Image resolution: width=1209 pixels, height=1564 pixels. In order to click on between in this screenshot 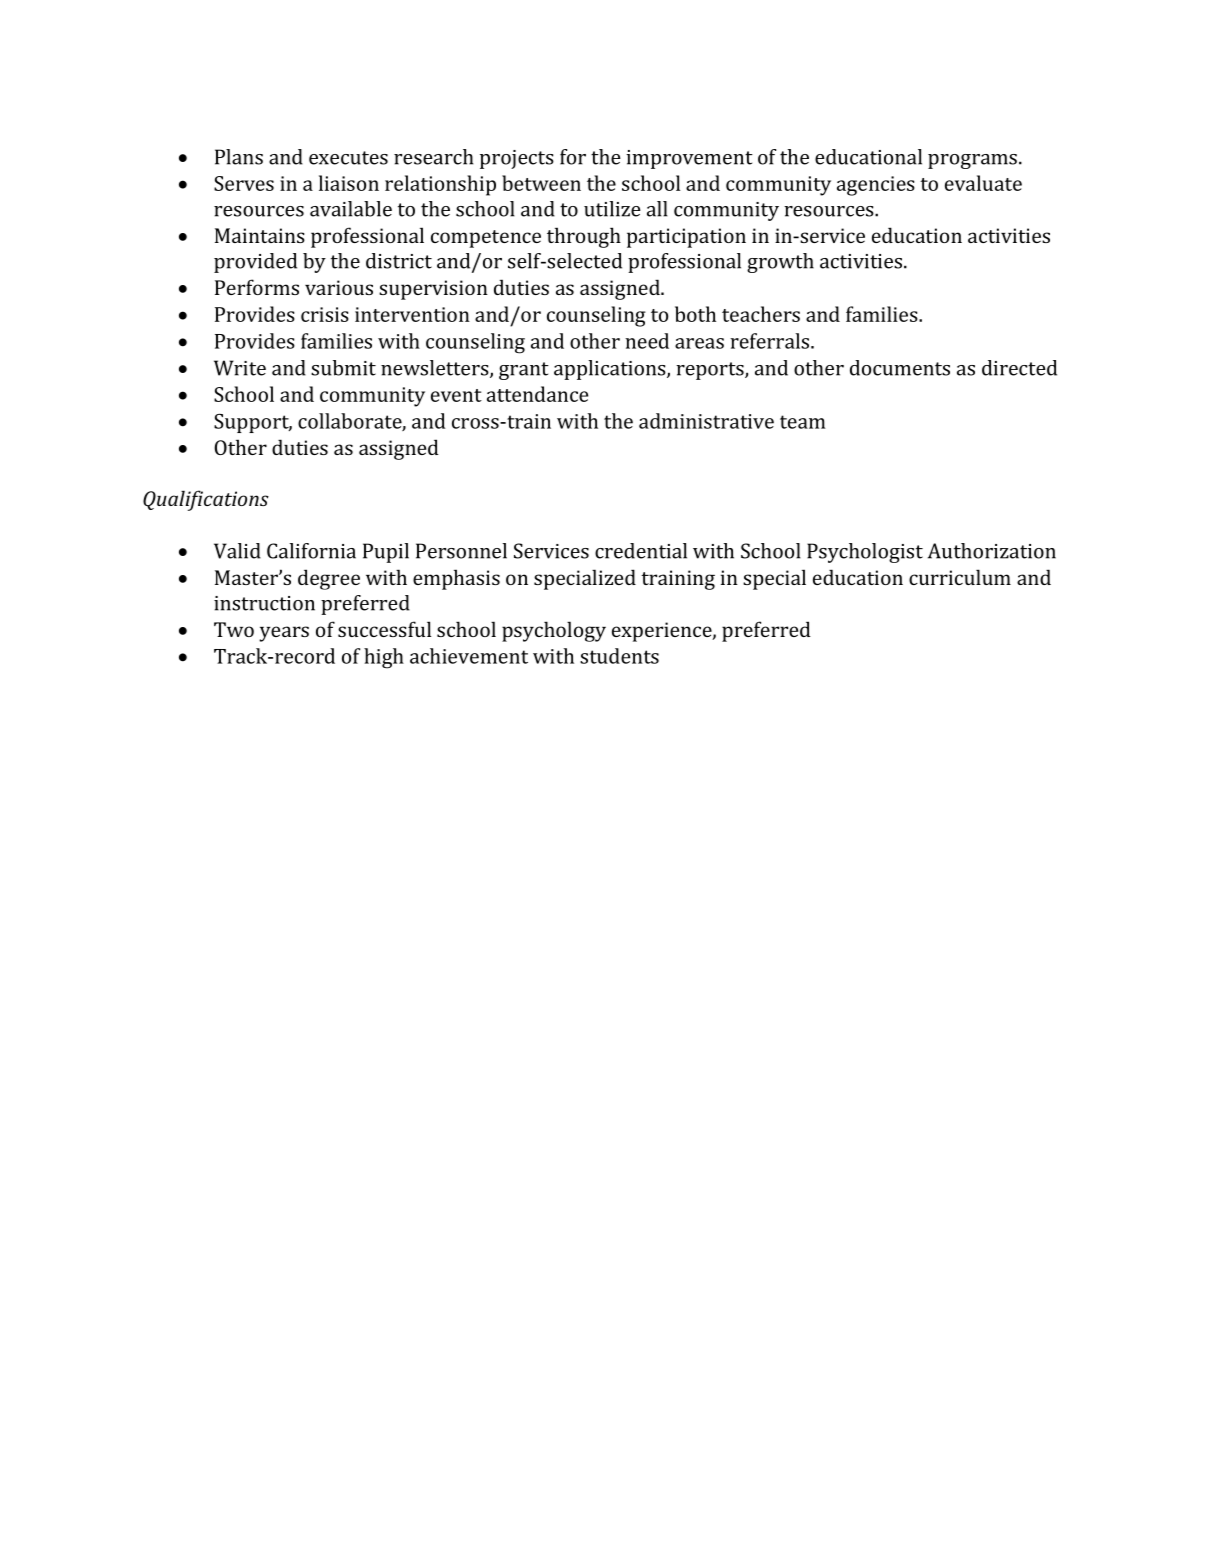, I will do `click(541, 183)`.
